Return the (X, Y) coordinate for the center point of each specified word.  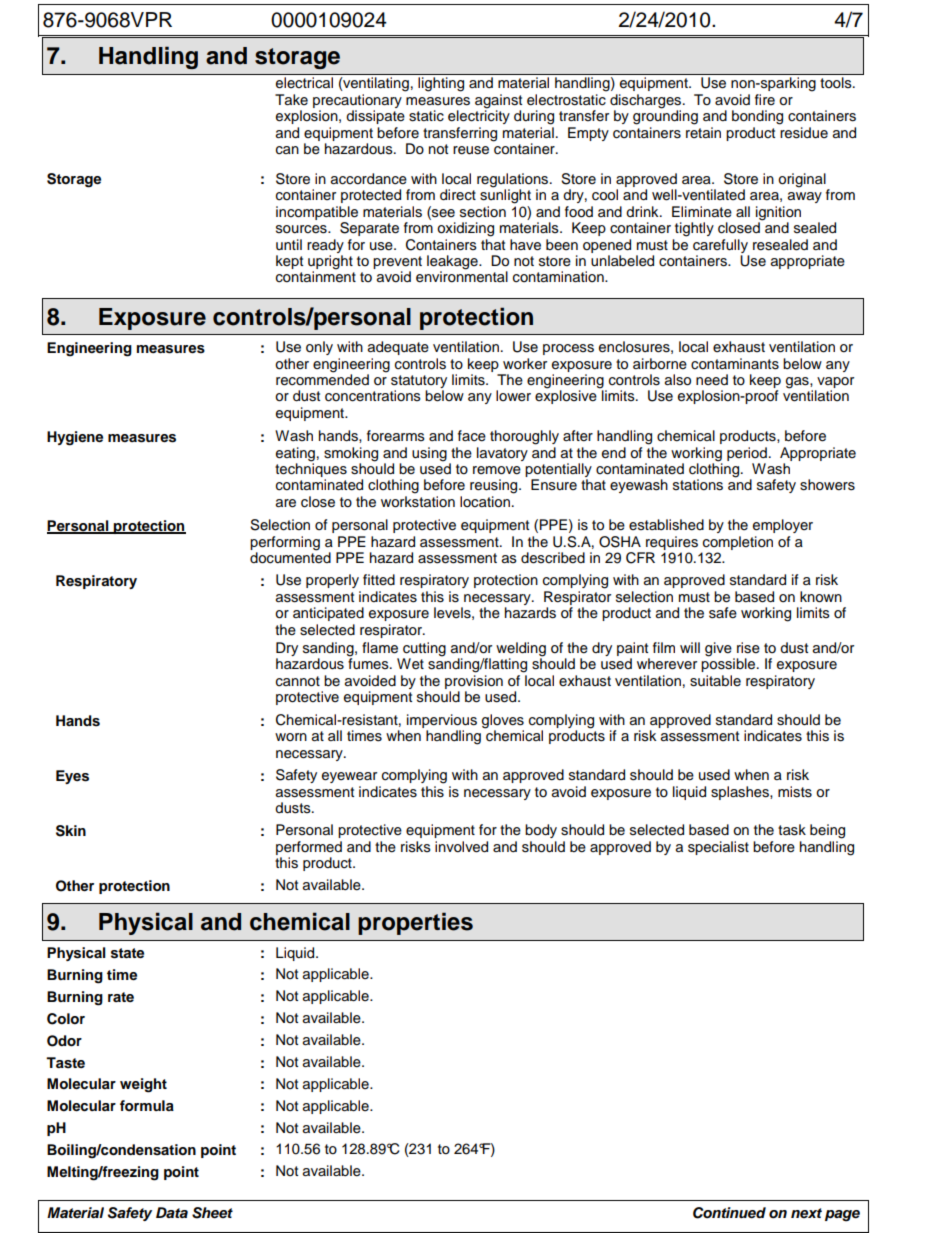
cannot (298, 681)
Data (172, 1212)
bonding (757, 117)
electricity (479, 116)
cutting (424, 650)
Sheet (212, 1213)
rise (748, 648)
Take (291, 100)
